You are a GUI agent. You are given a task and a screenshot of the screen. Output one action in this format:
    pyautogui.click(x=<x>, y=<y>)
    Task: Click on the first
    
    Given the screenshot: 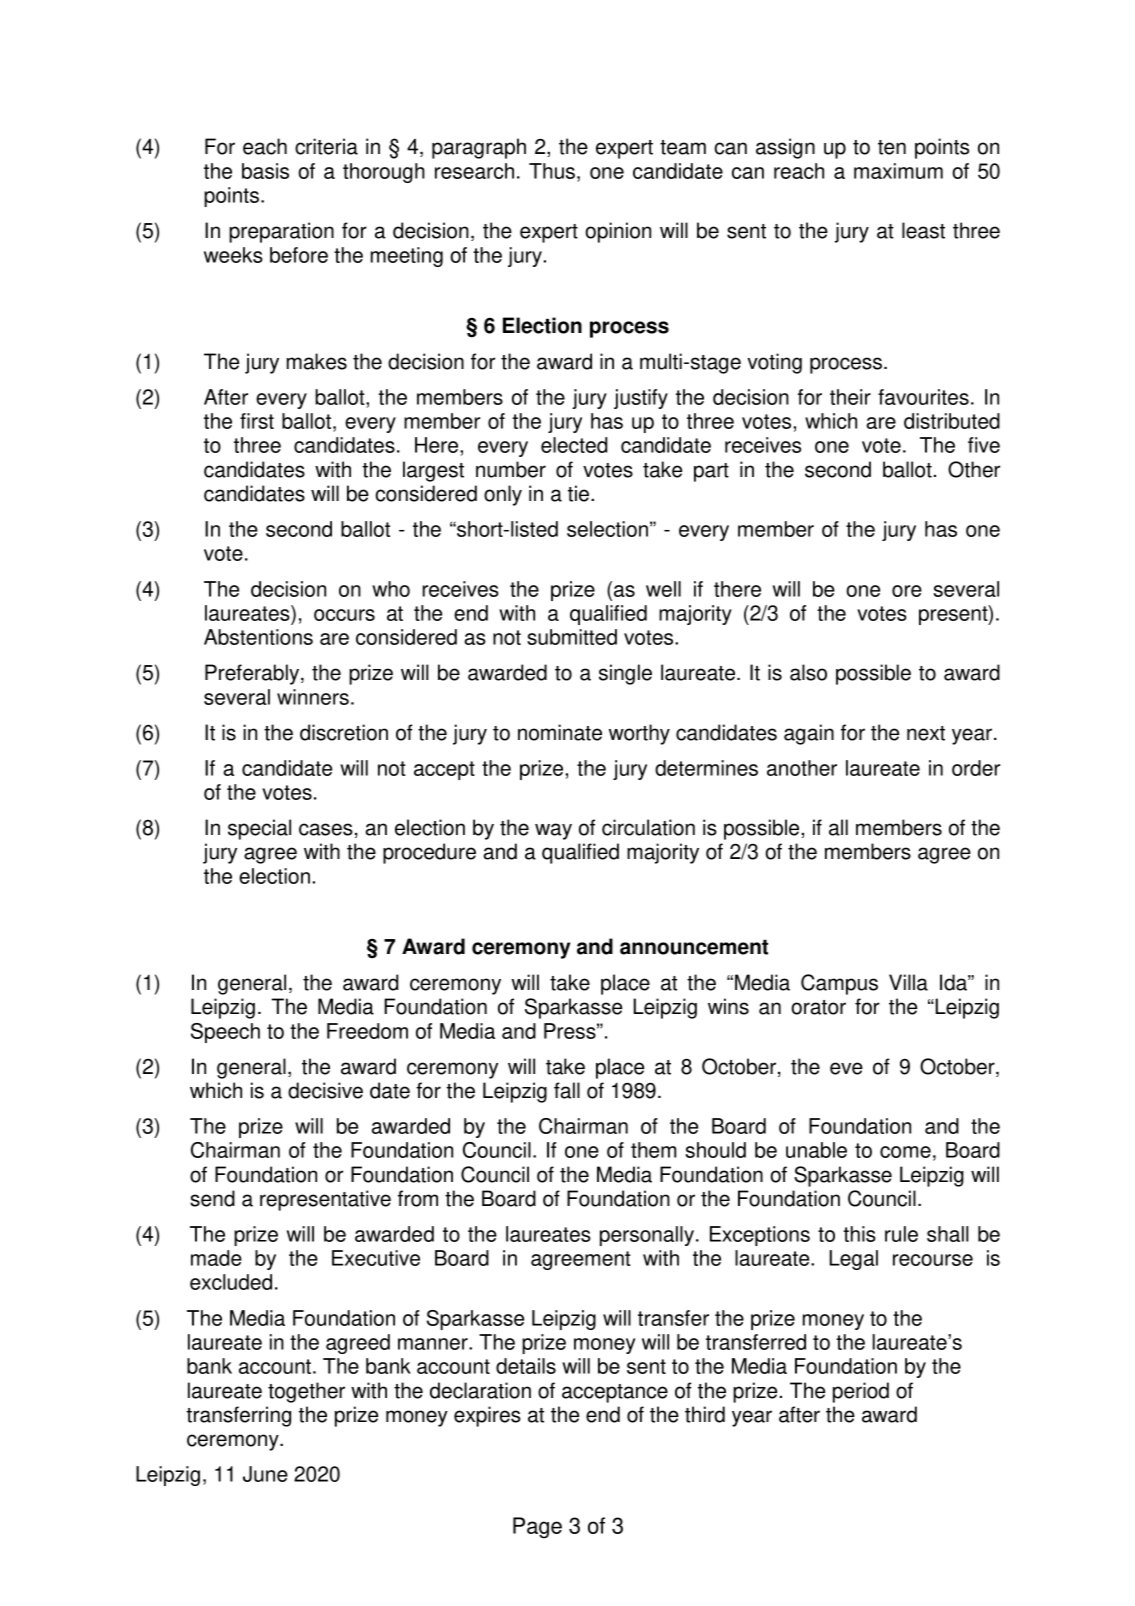 What is the action you would take?
    pyautogui.click(x=257, y=421)
